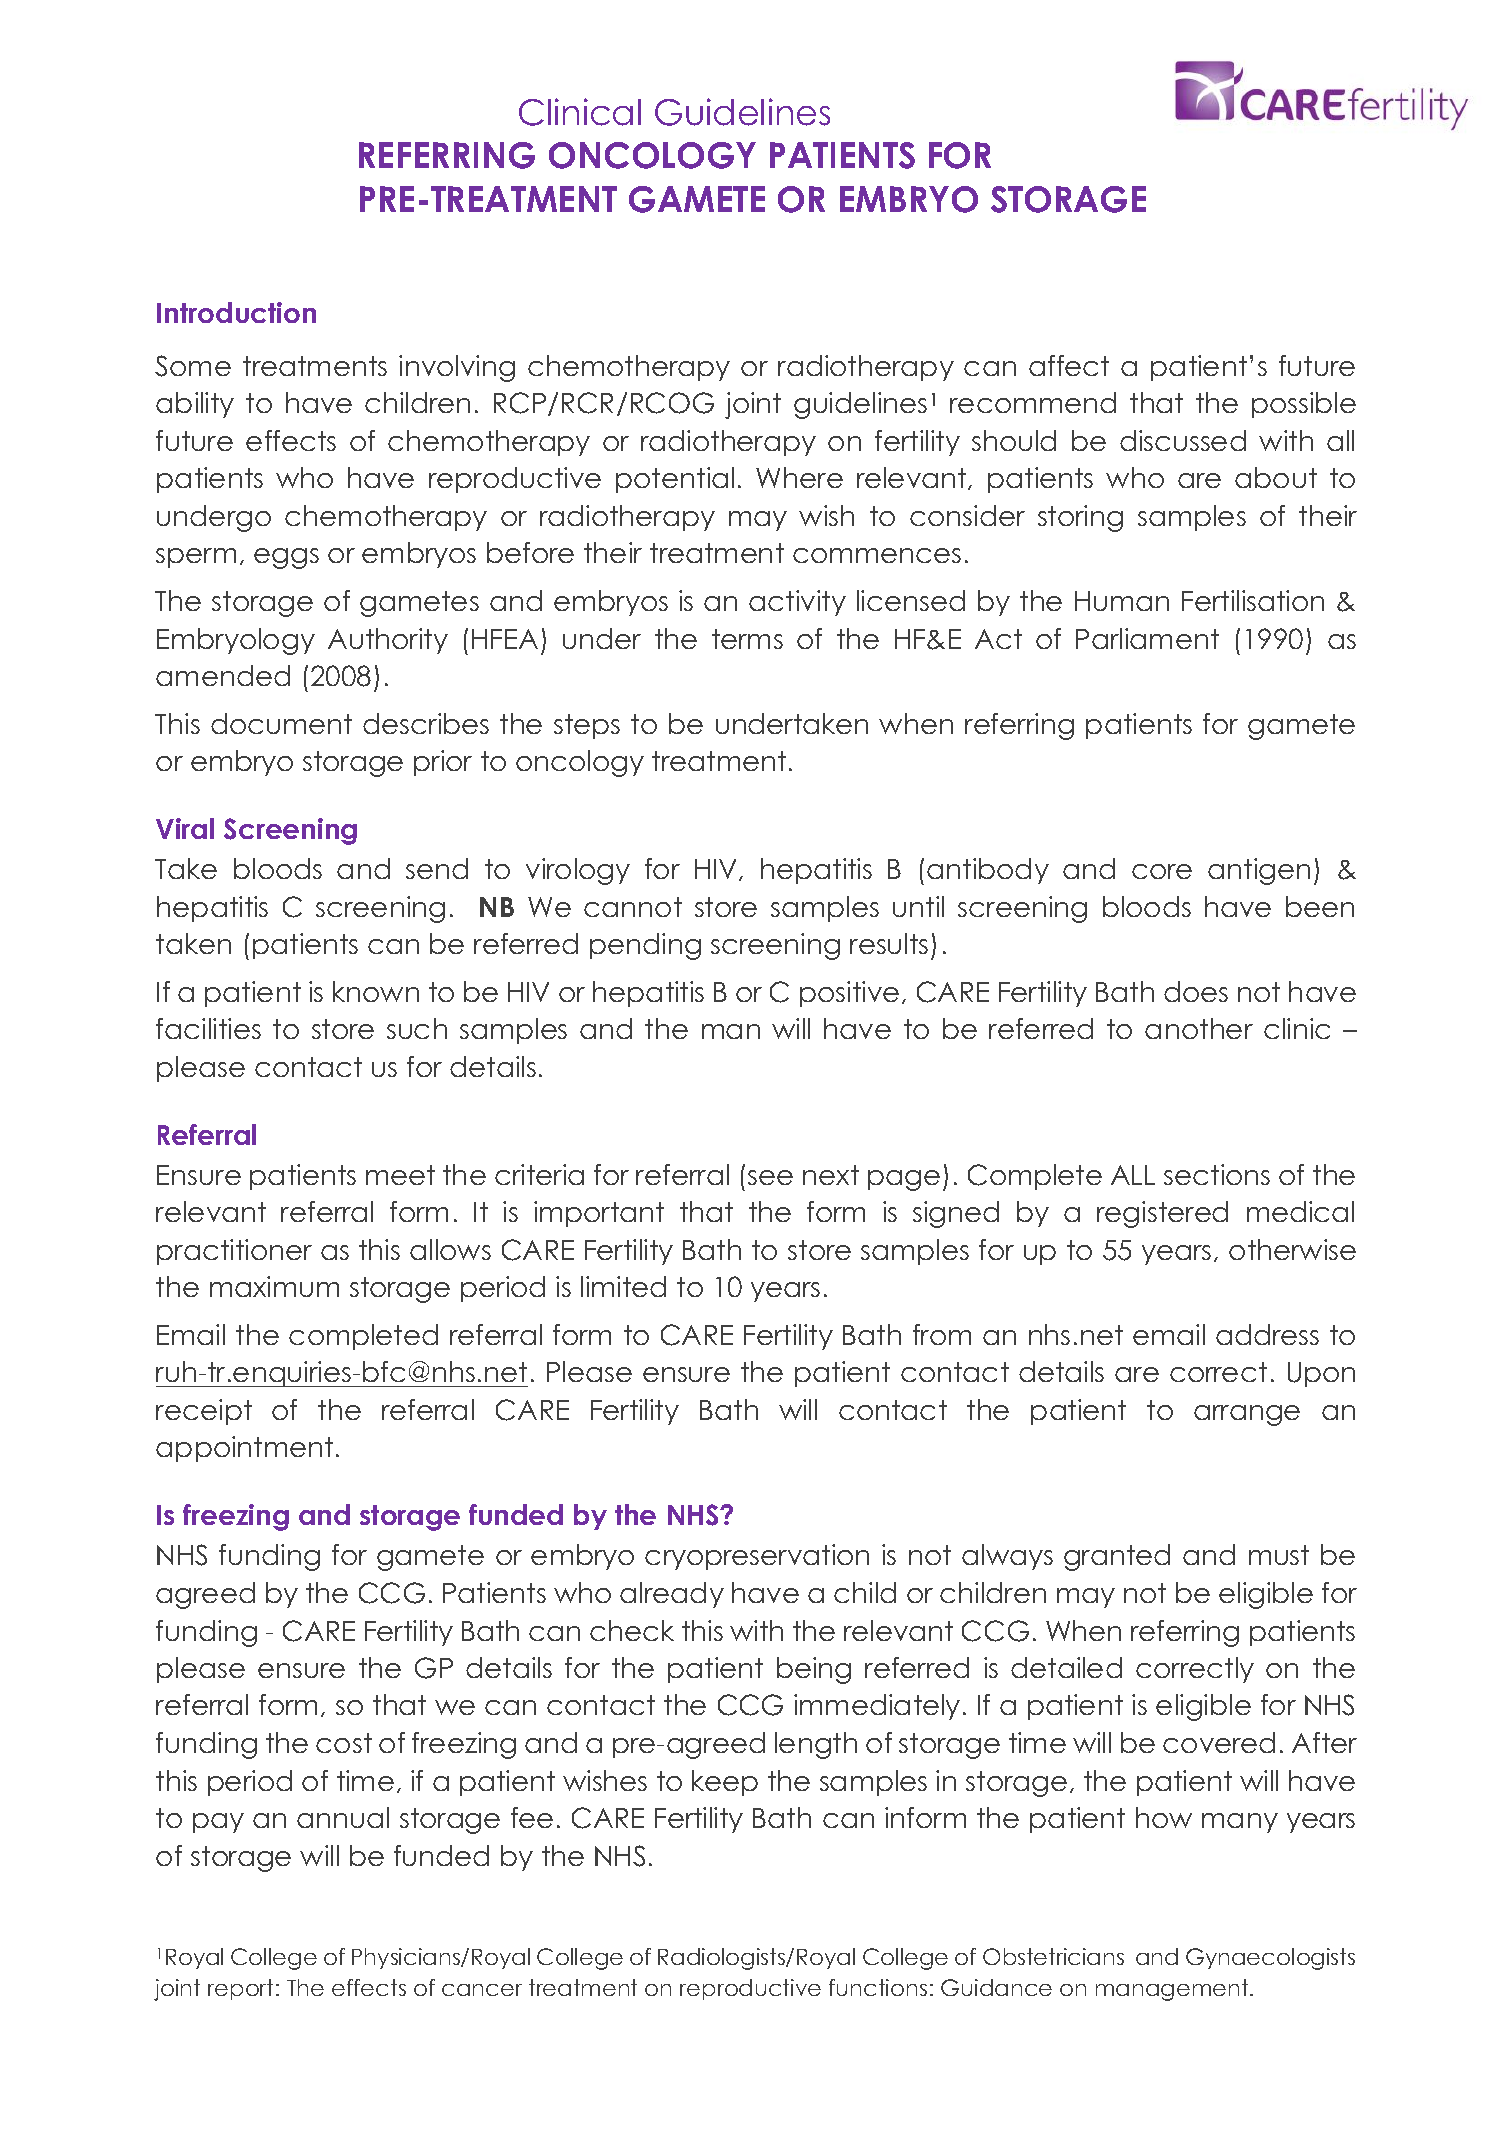 The height and width of the screenshot is (2129, 1505). I want to click on Where, so click(799, 477).
